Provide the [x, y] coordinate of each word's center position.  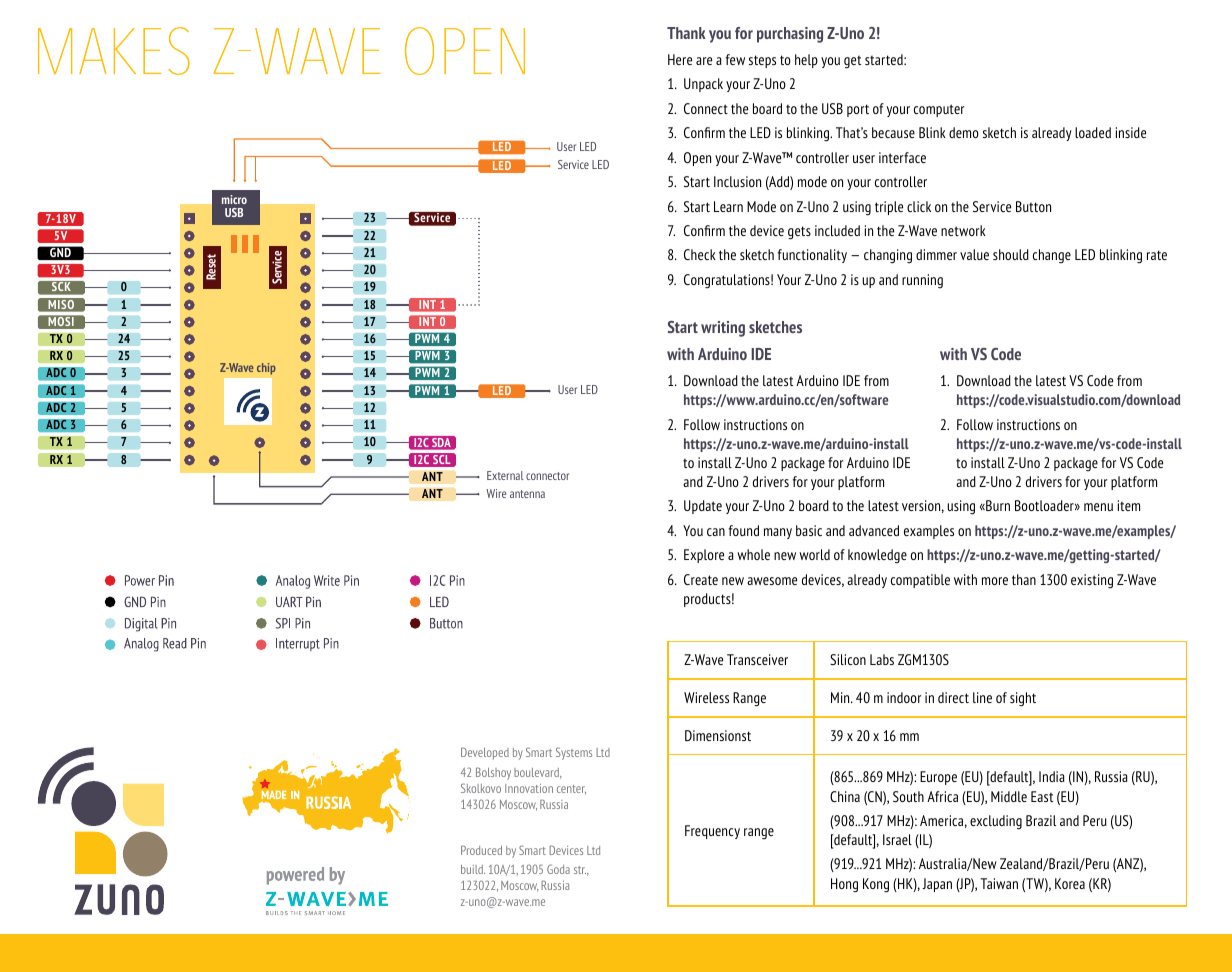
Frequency [712, 832]
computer [939, 110]
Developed [485, 753]
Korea [1070, 883]
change [1052, 256]
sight [1023, 699]
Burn [997, 505]
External [505, 475]
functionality [812, 256]
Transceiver [757, 659]
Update [703, 507]
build [473, 869]
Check [700, 254]
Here [680, 59]
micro [234, 199]
